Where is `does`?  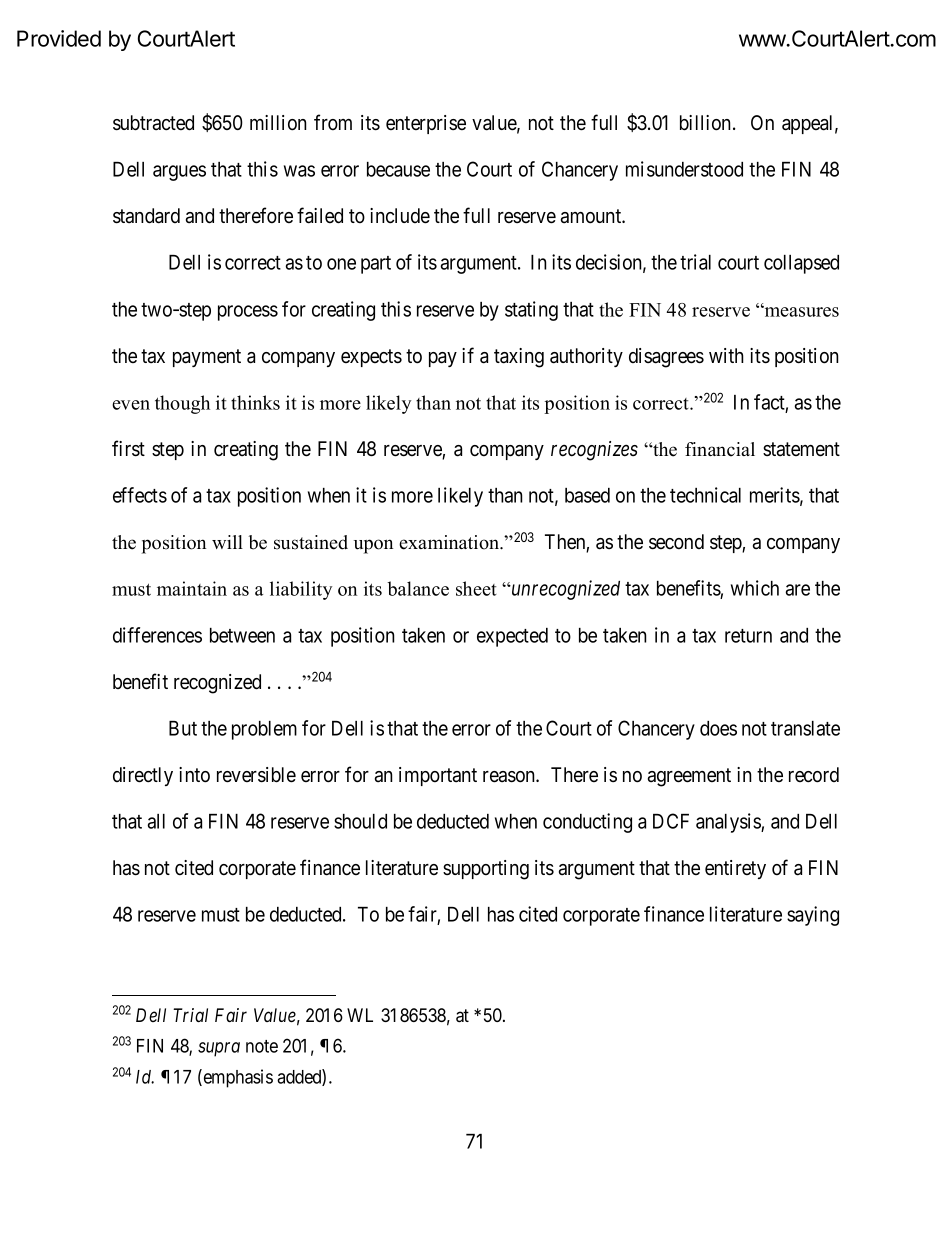 does is located at coordinates (718, 728).
